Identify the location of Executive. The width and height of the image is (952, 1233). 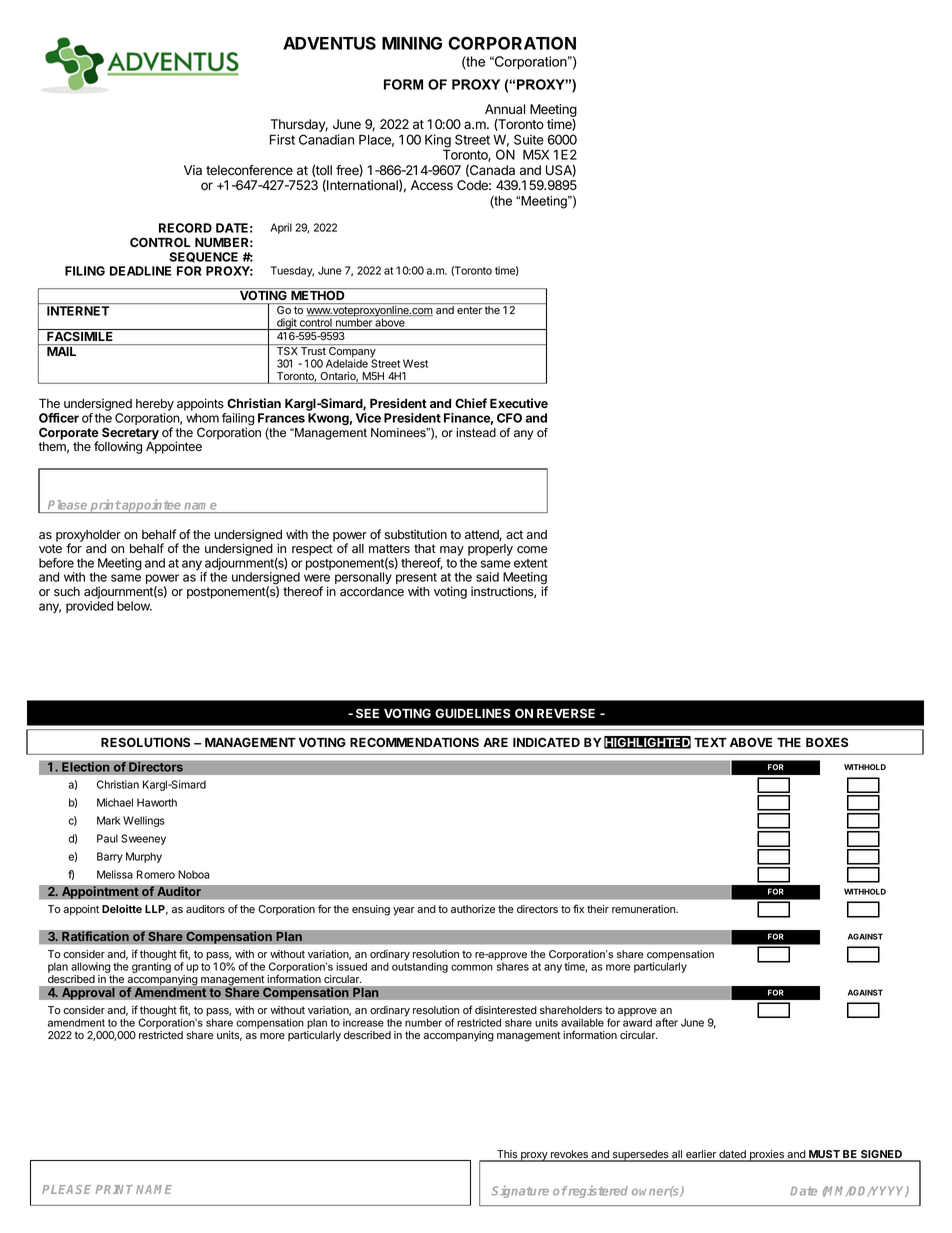
(519, 403).
